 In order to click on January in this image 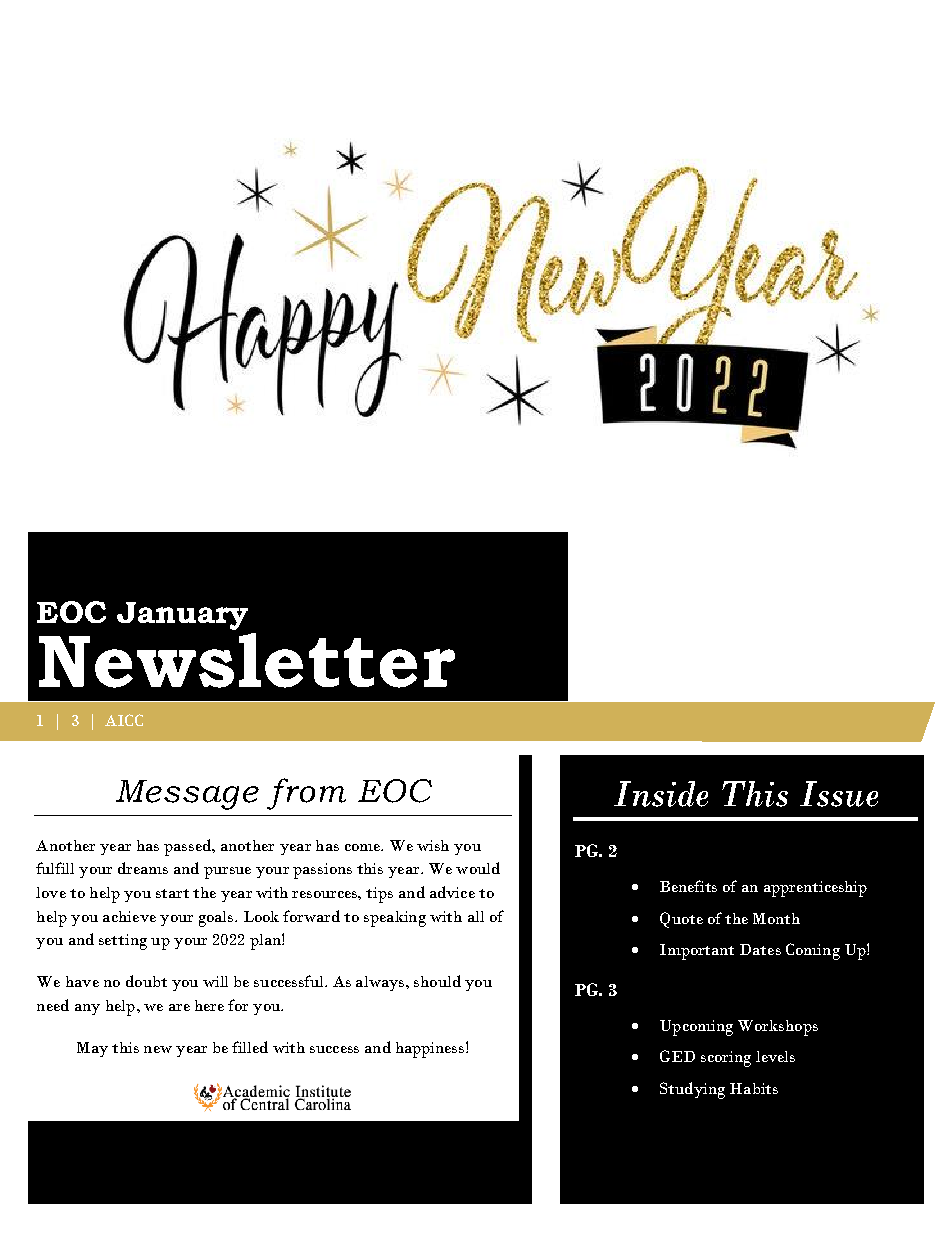, I will do `click(182, 616)`.
